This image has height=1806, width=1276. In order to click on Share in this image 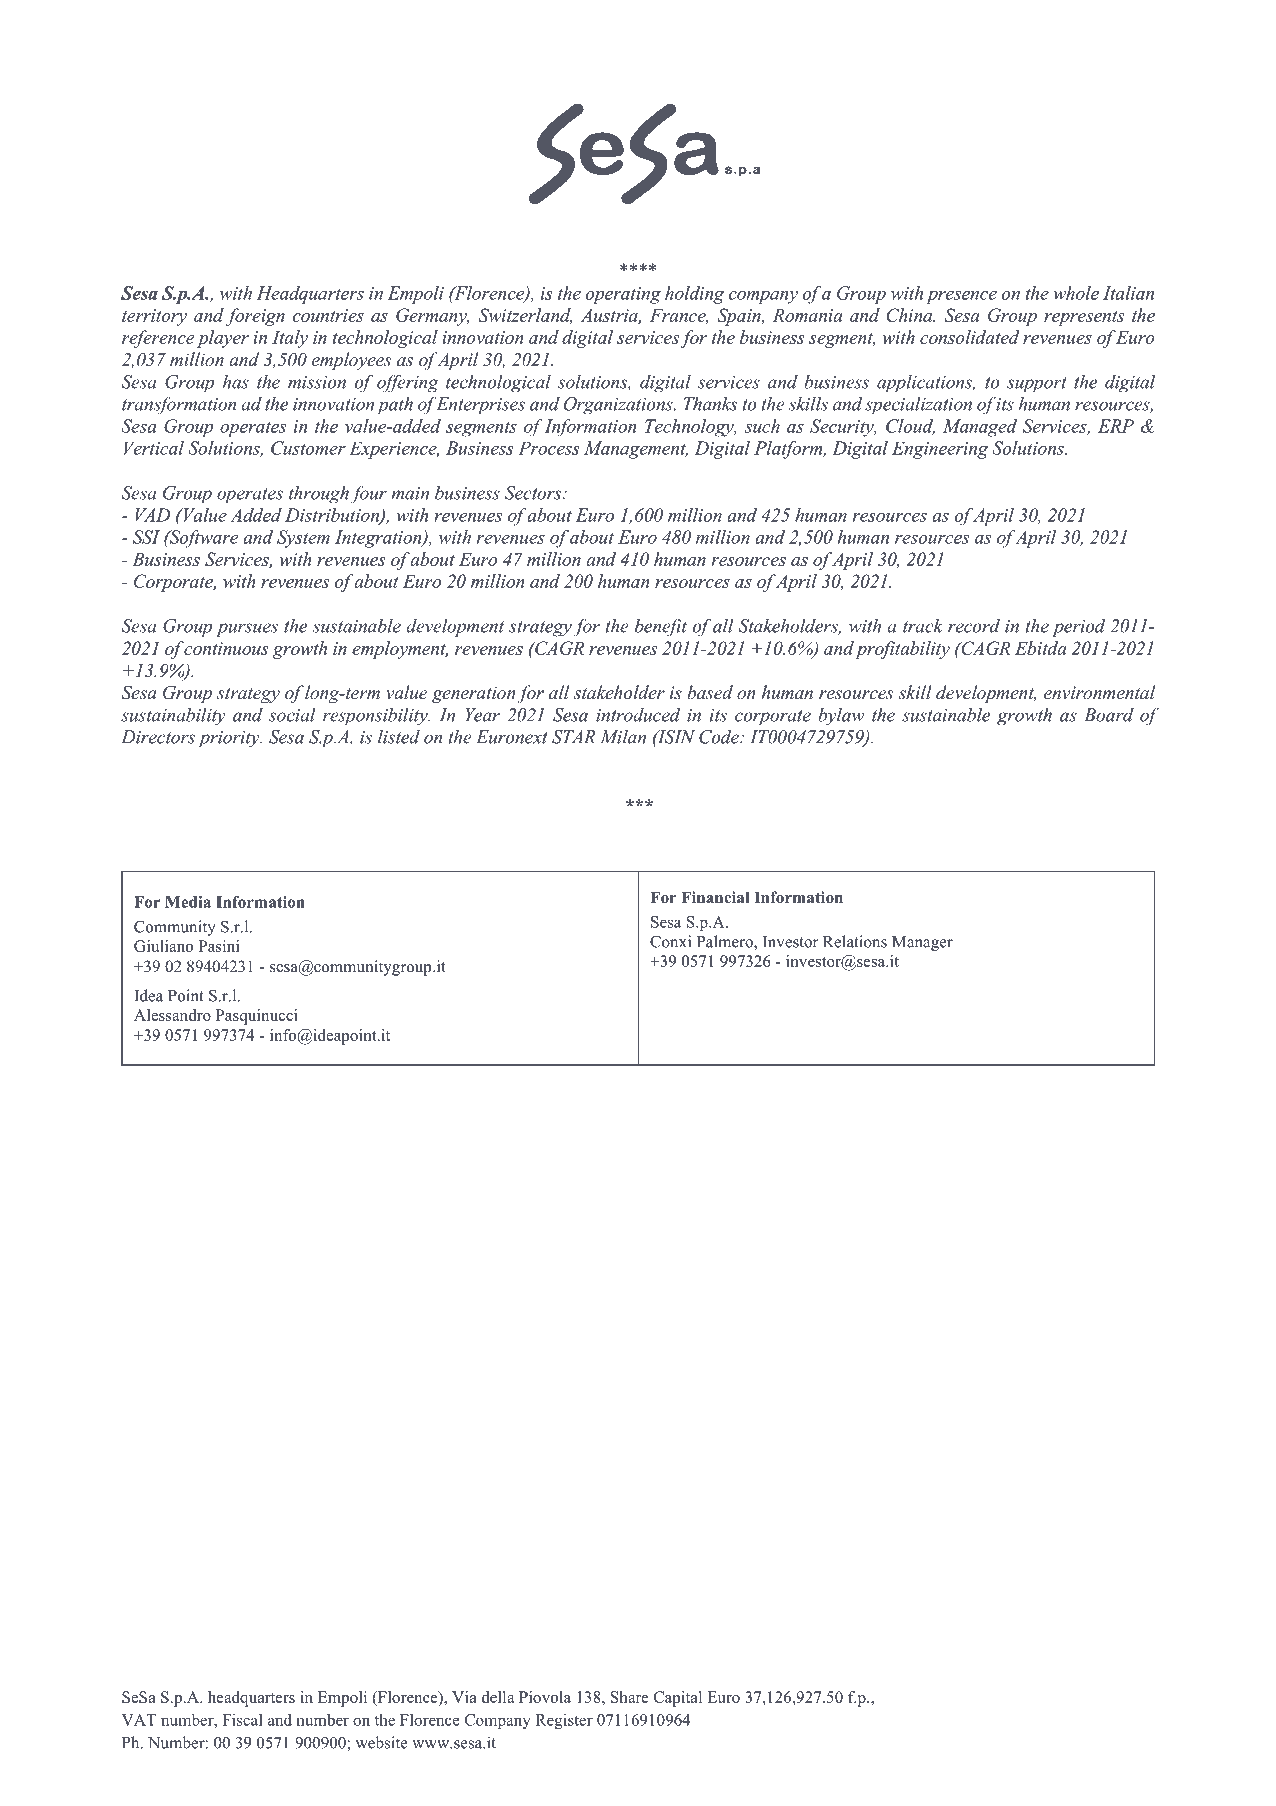, I will do `click(630, 1697)`.
